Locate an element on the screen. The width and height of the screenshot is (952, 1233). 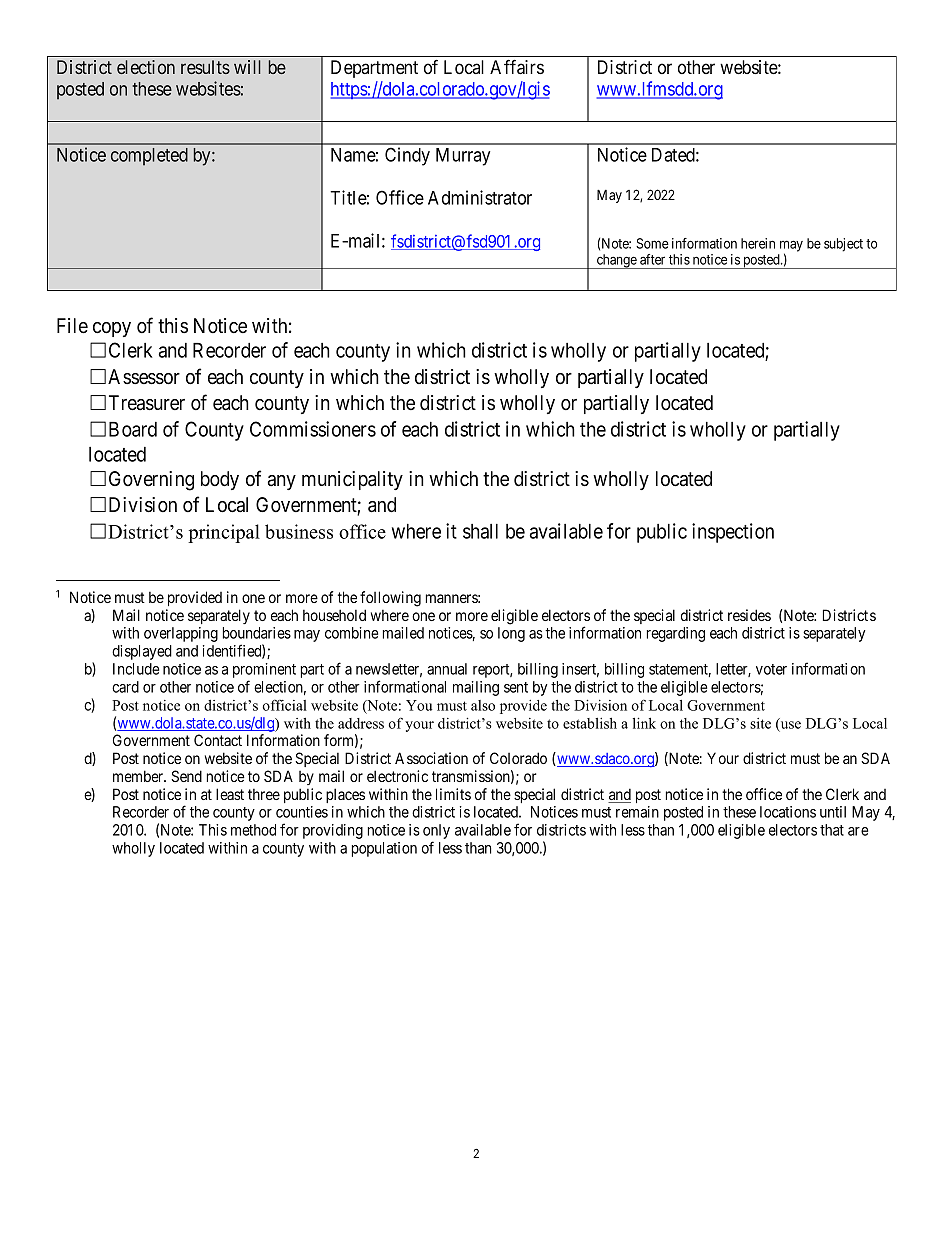
long is located at coordinates (511, 634).
